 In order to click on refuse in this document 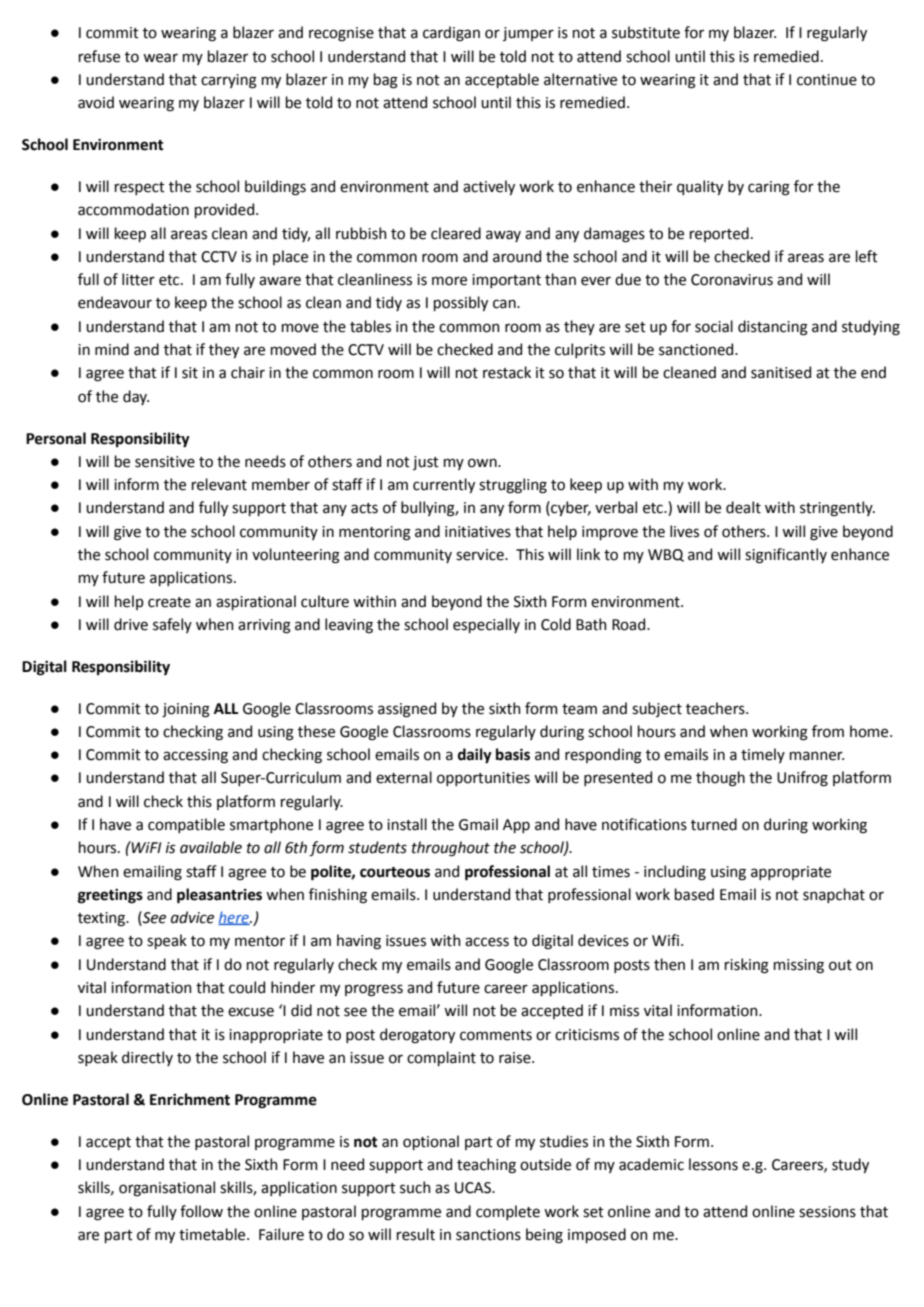, I will do `click(99, 56)`.
